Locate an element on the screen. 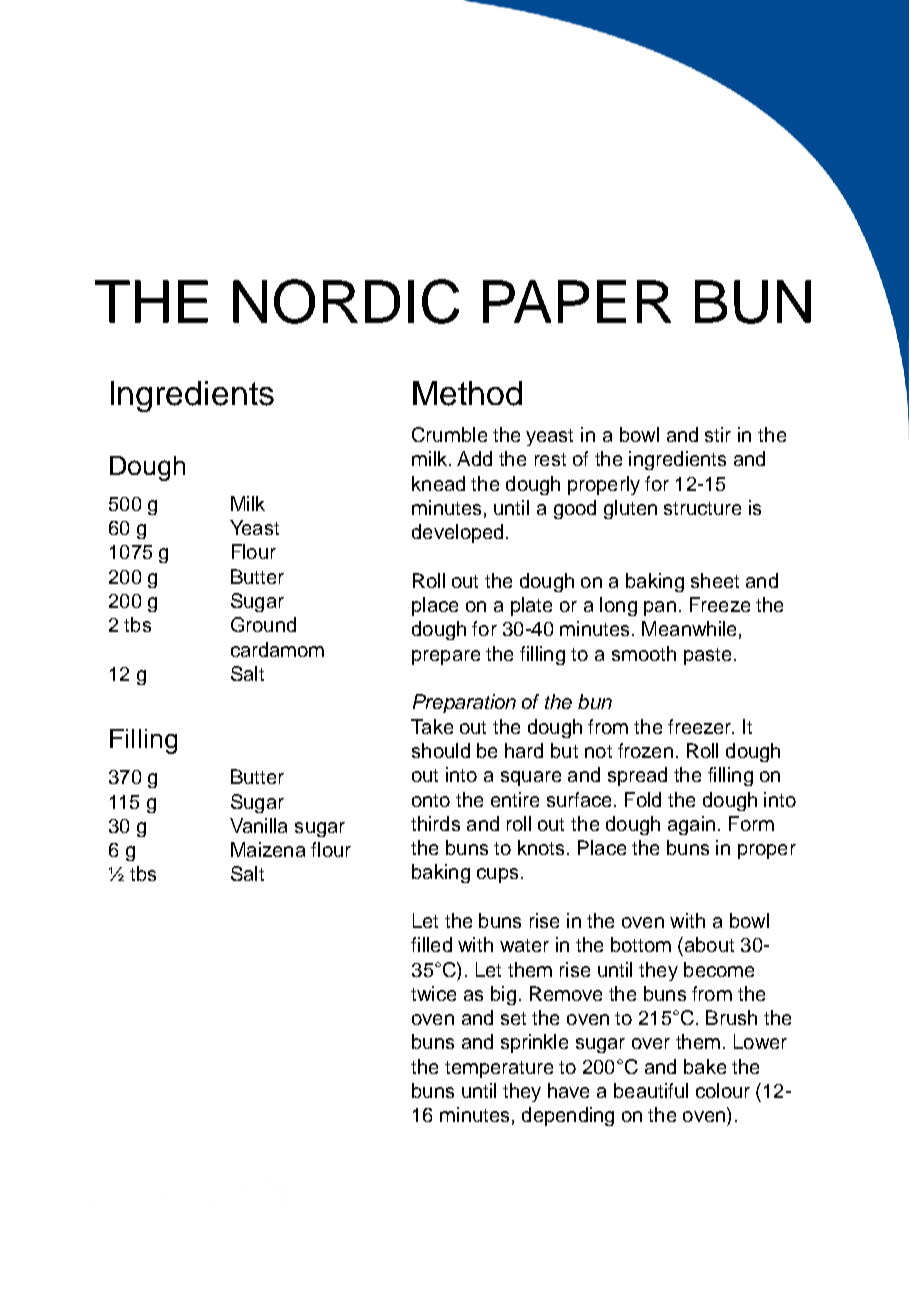 The height and width of the screenshot is (1316, 911). stir is located at coordinates (718, 434).
